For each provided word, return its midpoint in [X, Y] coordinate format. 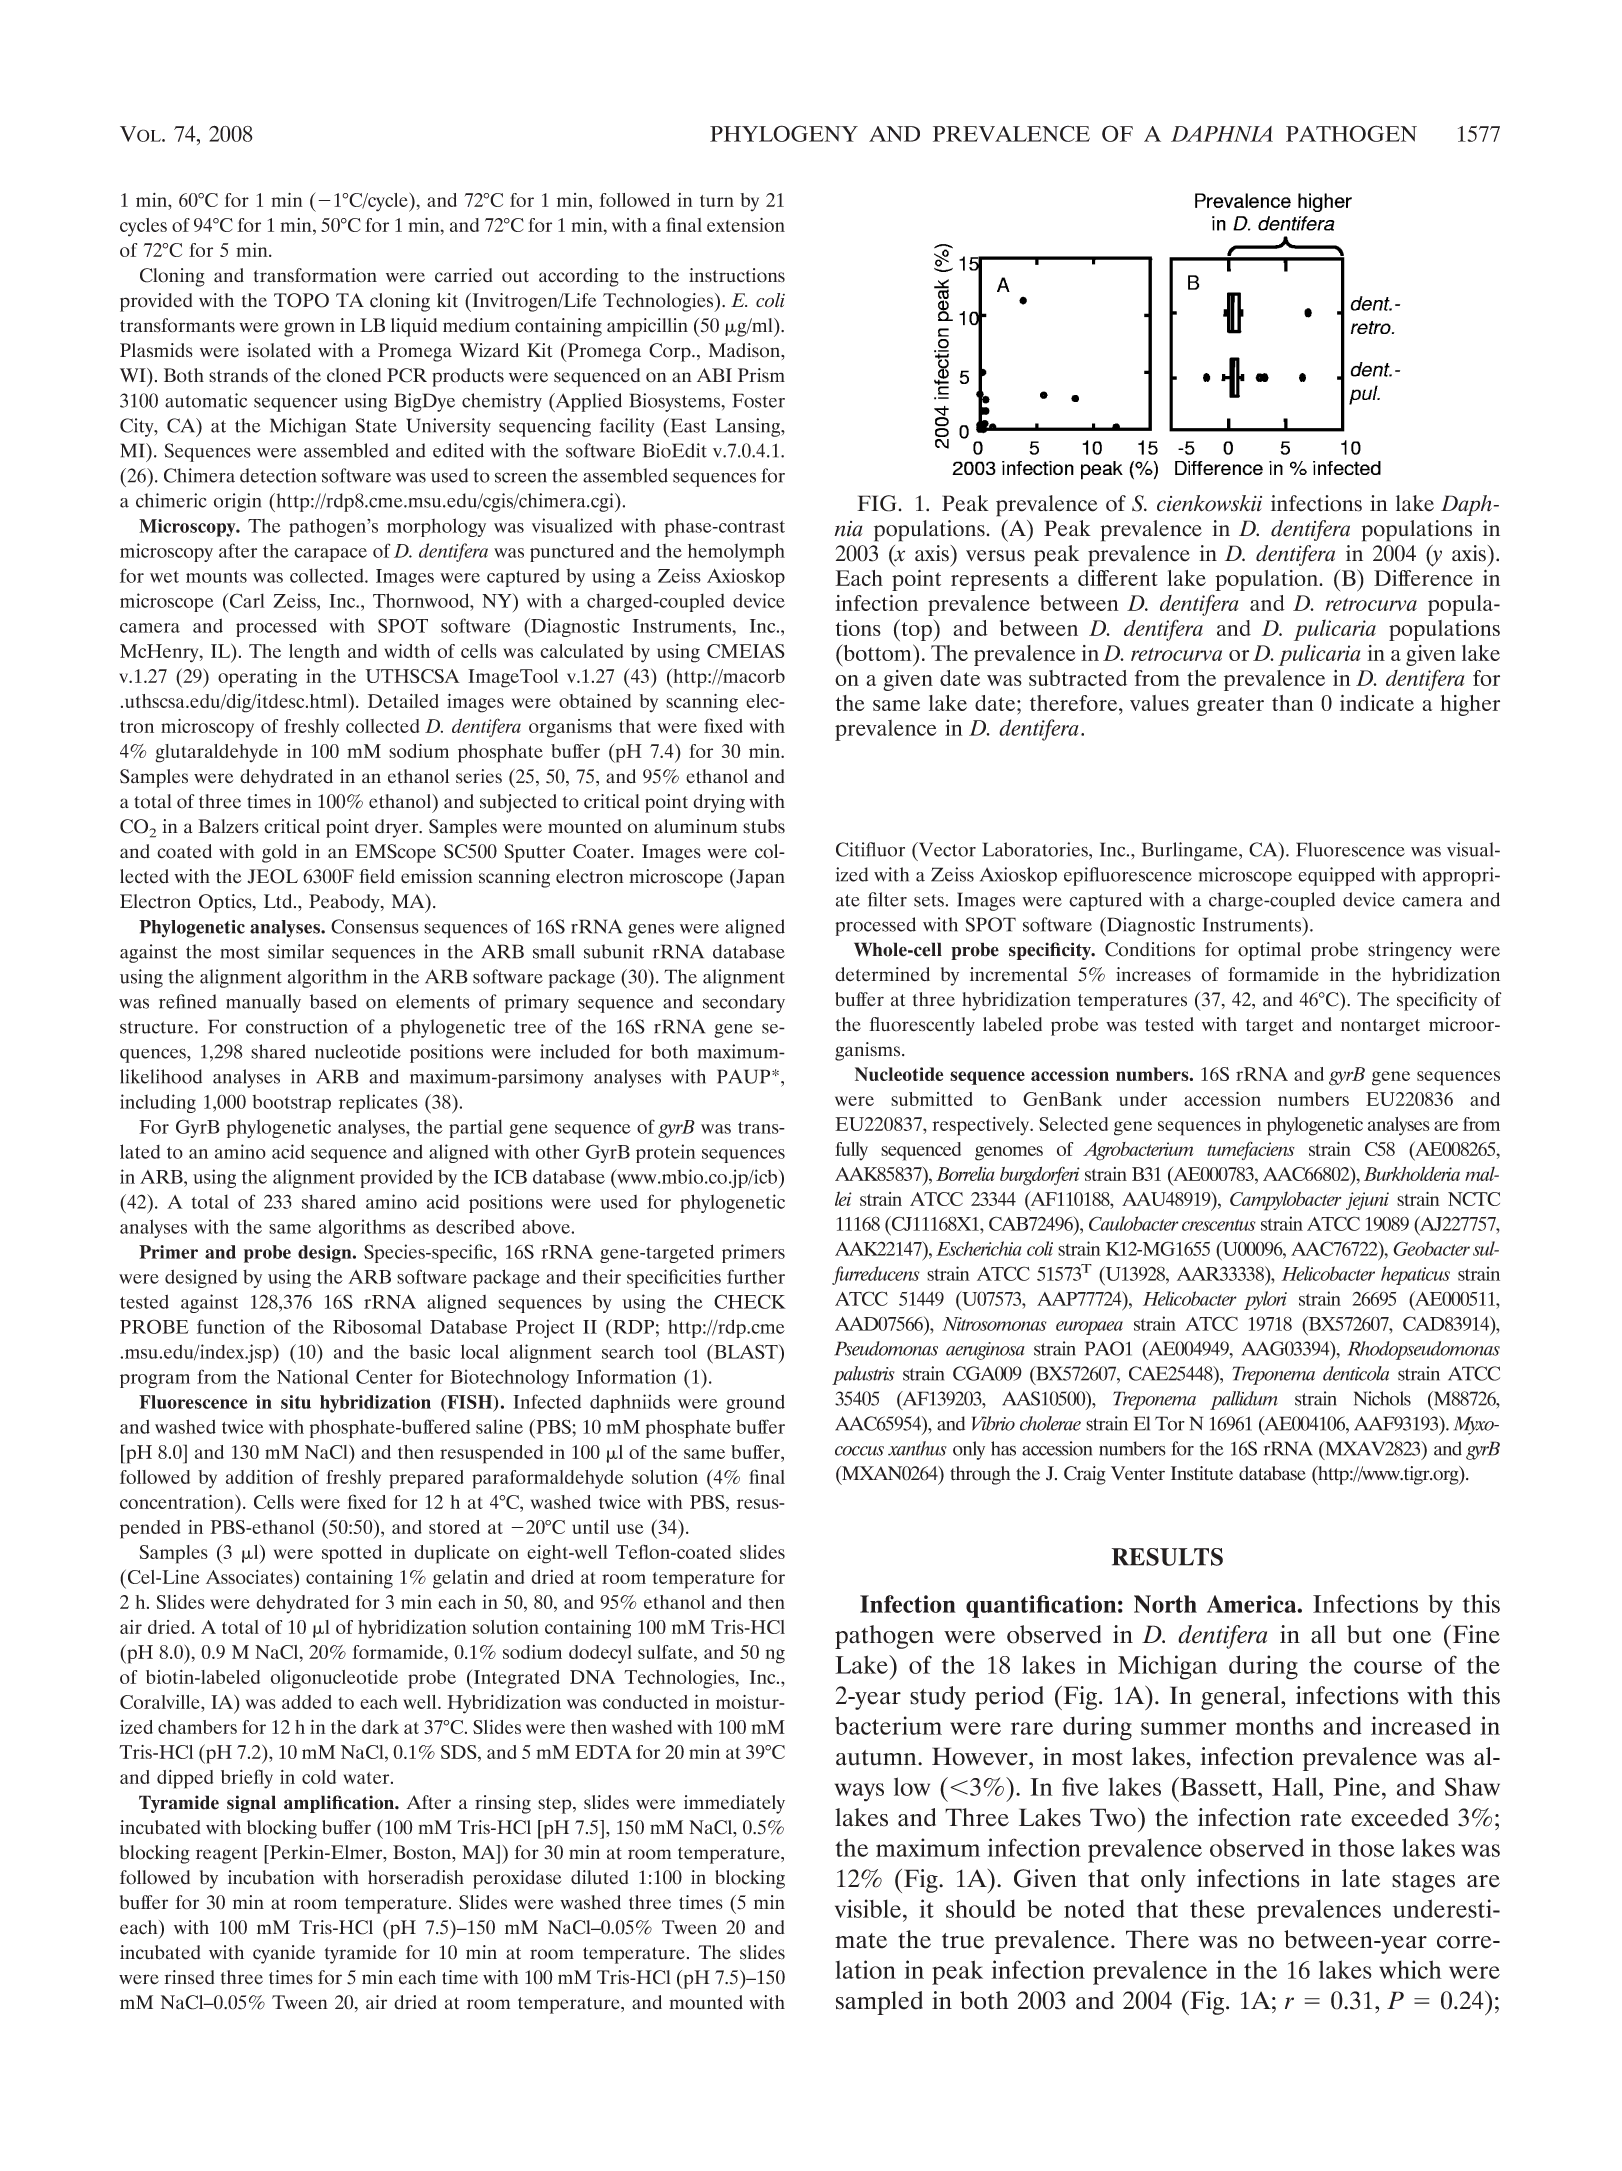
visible [869, 1908]
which [1410, 1969]
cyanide [284, 1954]
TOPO [301, 300]
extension [746, 225]
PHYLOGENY [784, 133]
